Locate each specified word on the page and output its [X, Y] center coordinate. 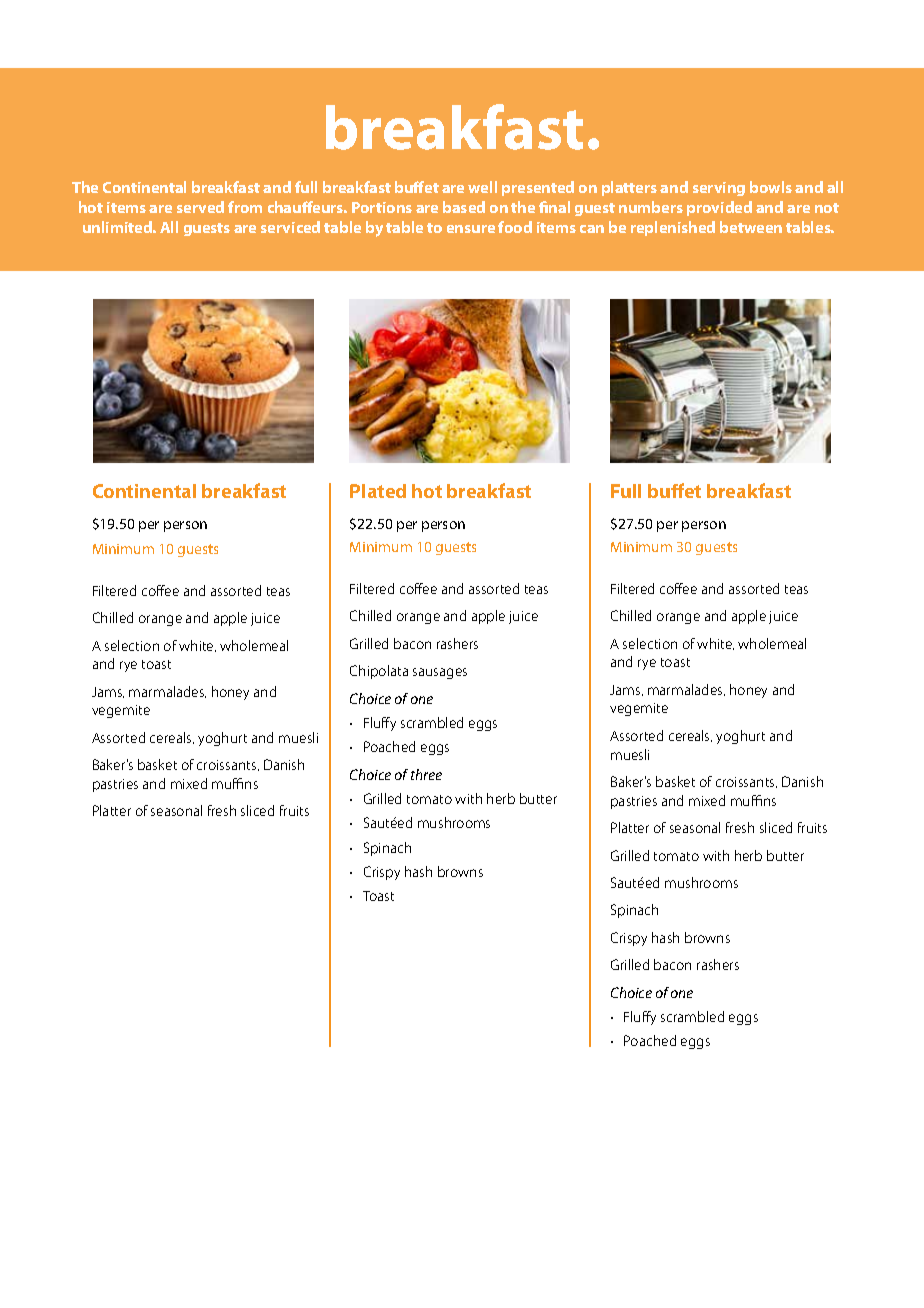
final [554, 207]
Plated [378, 491]
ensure [471, 229]
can [592, 229]
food [515, 227]
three [426, 774]
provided [719, 208]
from [245, 207]
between [751, 227]
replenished [673, 228]
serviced [290, 227]
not [827, 208]
